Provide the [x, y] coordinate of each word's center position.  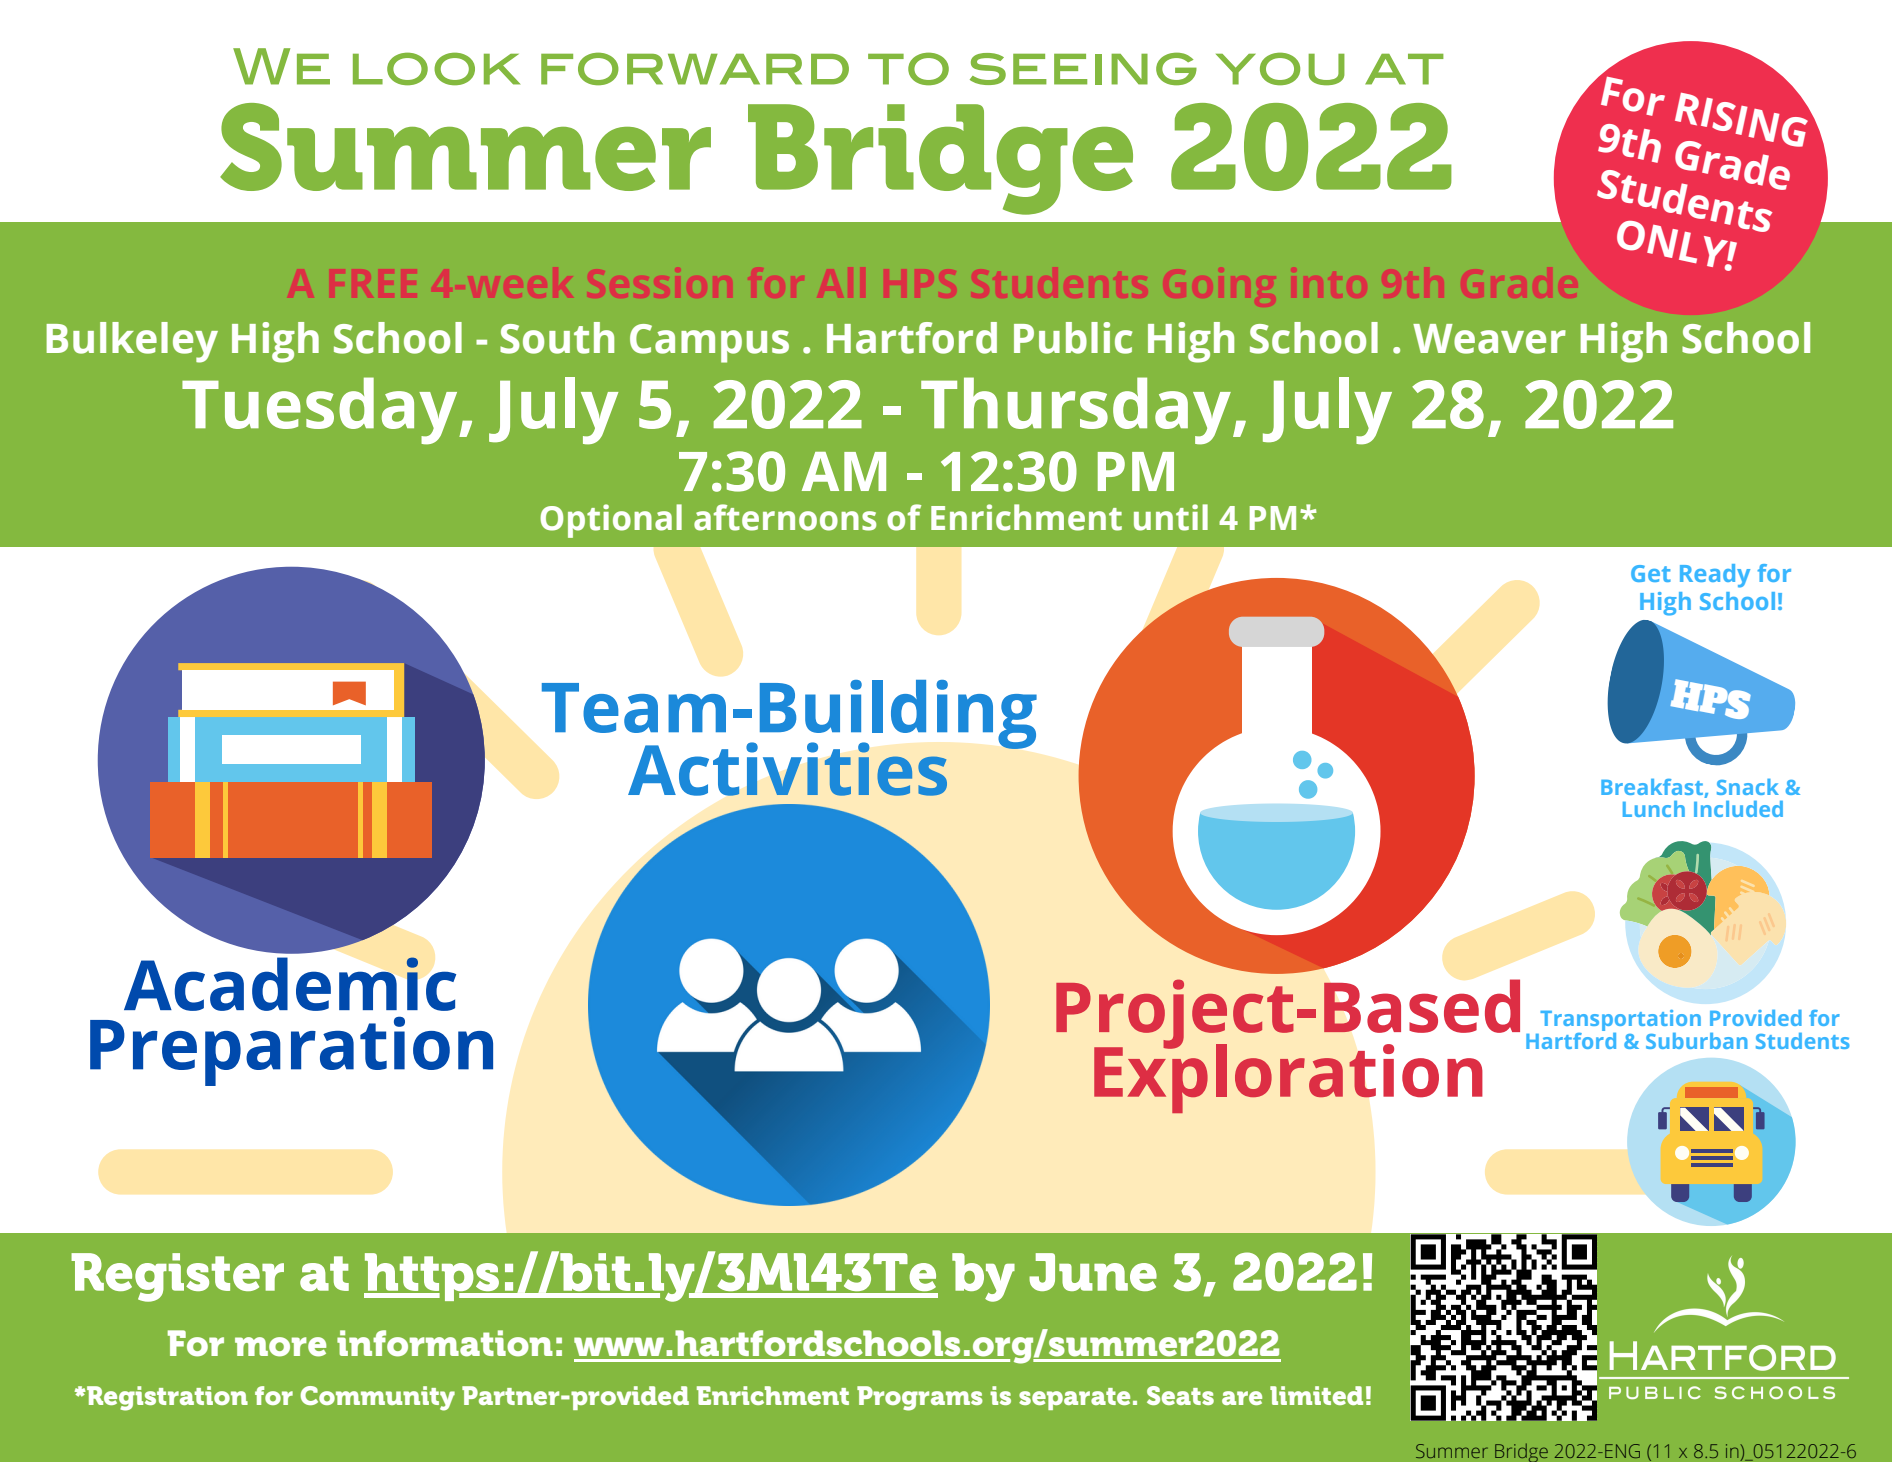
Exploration [1288, 1077]
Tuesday [321, 411]
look [436, 68]
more [281, 1347]
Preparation [291, 1051]
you [1280, 68]
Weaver [1489, 339]
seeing [1083, 68]
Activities [787, 769]
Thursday [1076, 411]
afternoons [785, 517]
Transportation [1620, 1022]
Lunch [1654, 809]
